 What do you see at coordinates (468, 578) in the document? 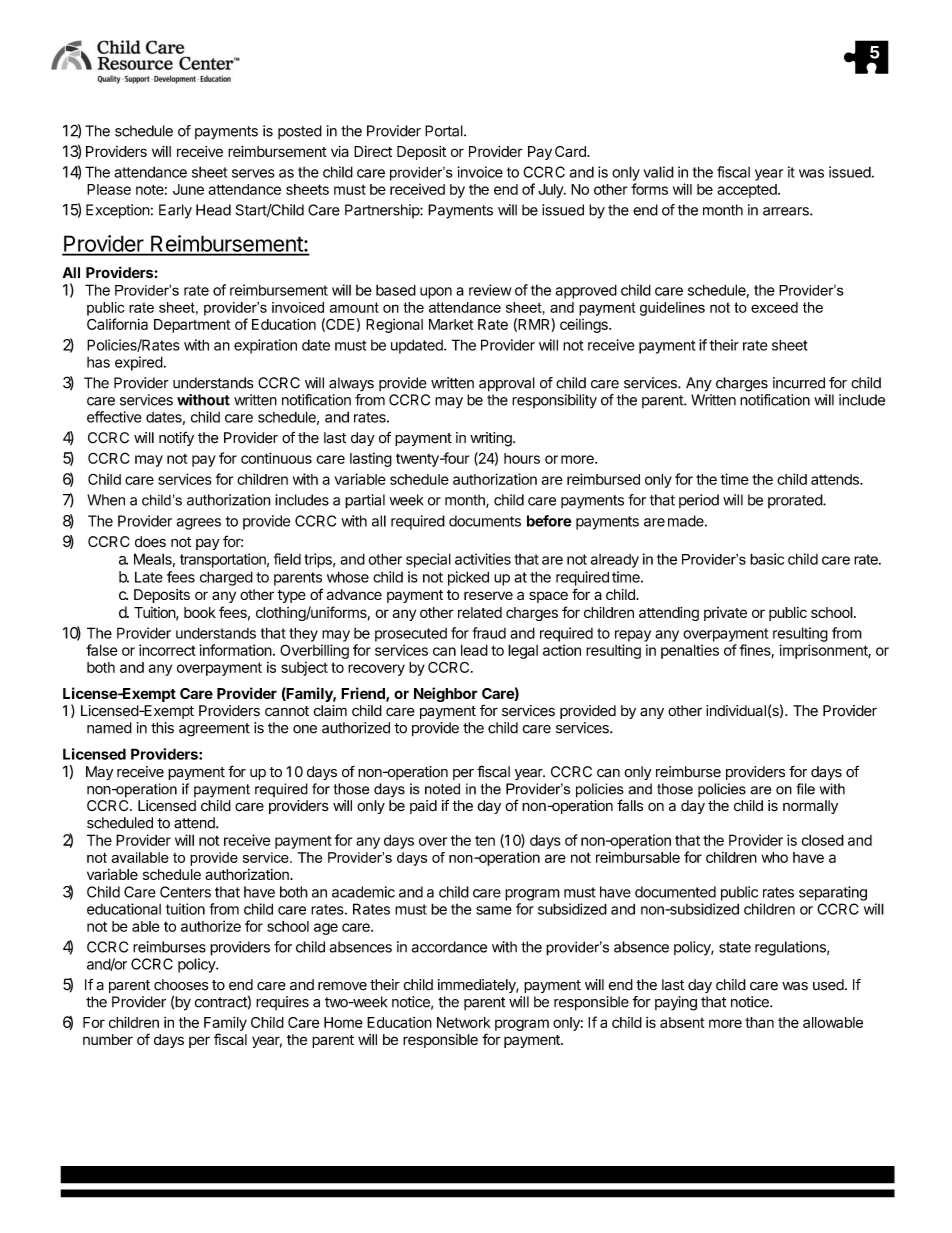
I see `picked` at bounding box center [468, 578].
